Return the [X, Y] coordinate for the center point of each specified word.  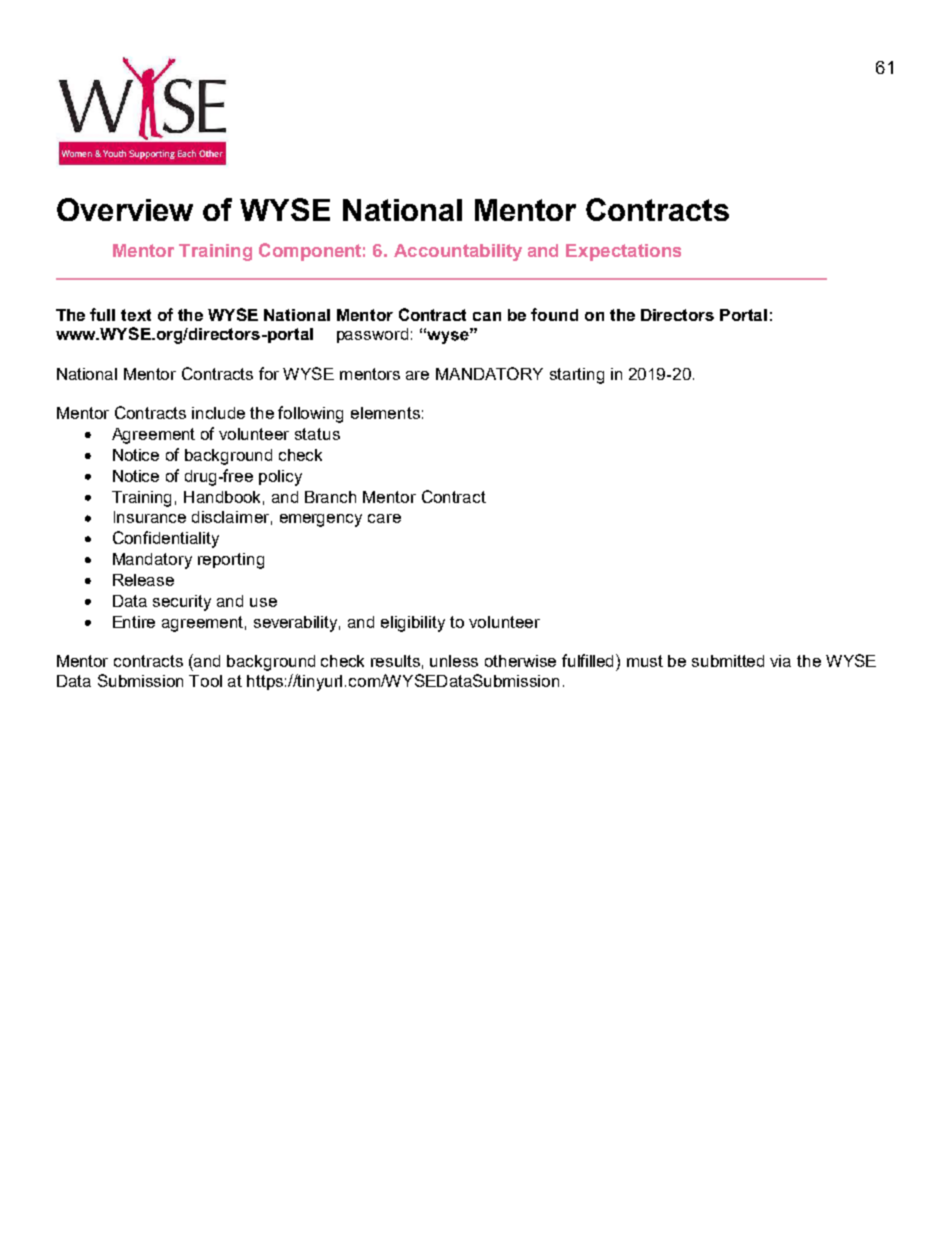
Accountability [458, 252]
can [487, 316]
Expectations [623, 252]
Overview [125, 209]
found [554, 314]
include [218, 413]
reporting [231, 561]
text [136, 315]
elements [385, 413]
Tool [205, 681]
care [384, 518]
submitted [728, 661]
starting [577, 376]
